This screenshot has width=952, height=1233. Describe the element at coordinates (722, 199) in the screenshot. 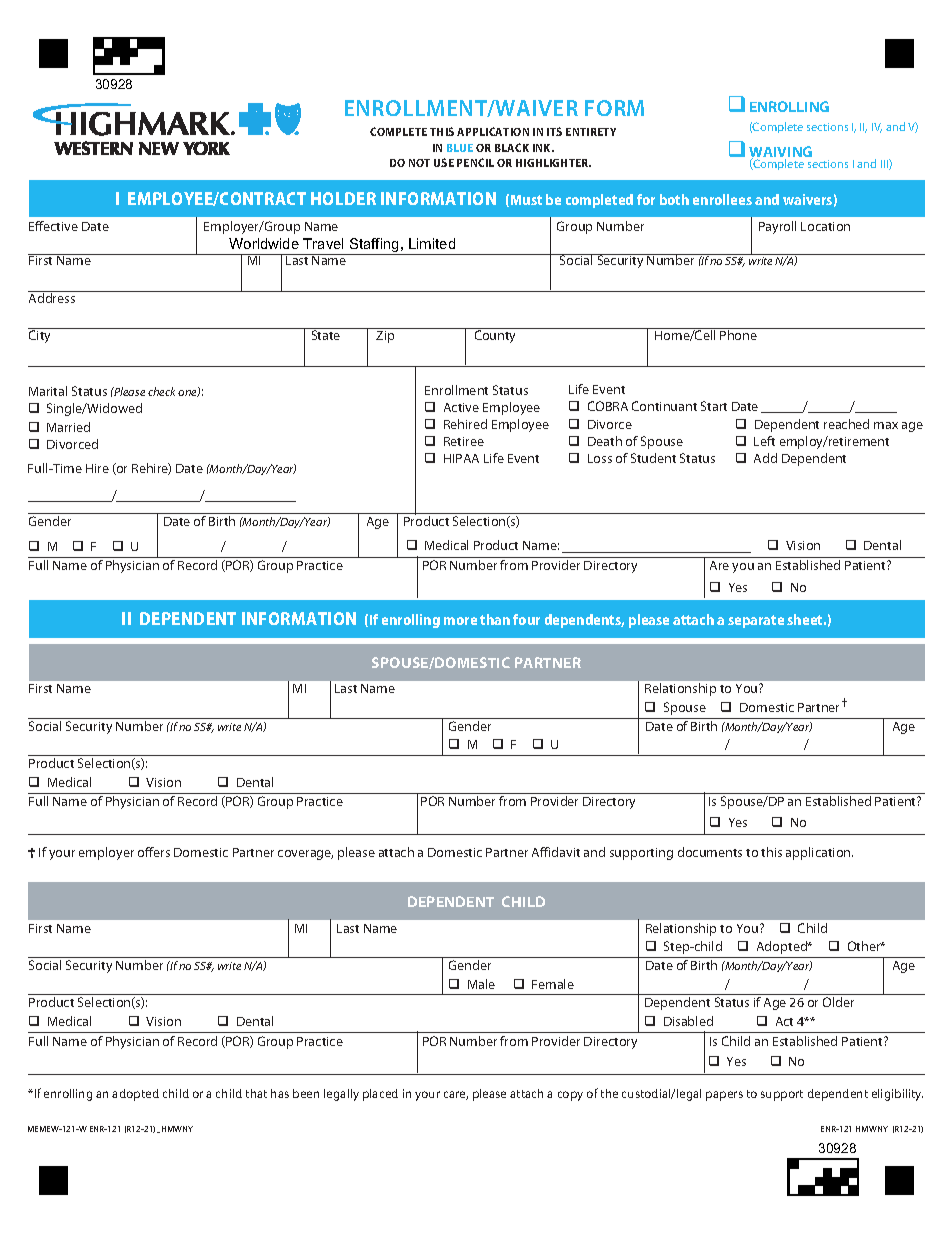

I see `enrollees` at that location.
